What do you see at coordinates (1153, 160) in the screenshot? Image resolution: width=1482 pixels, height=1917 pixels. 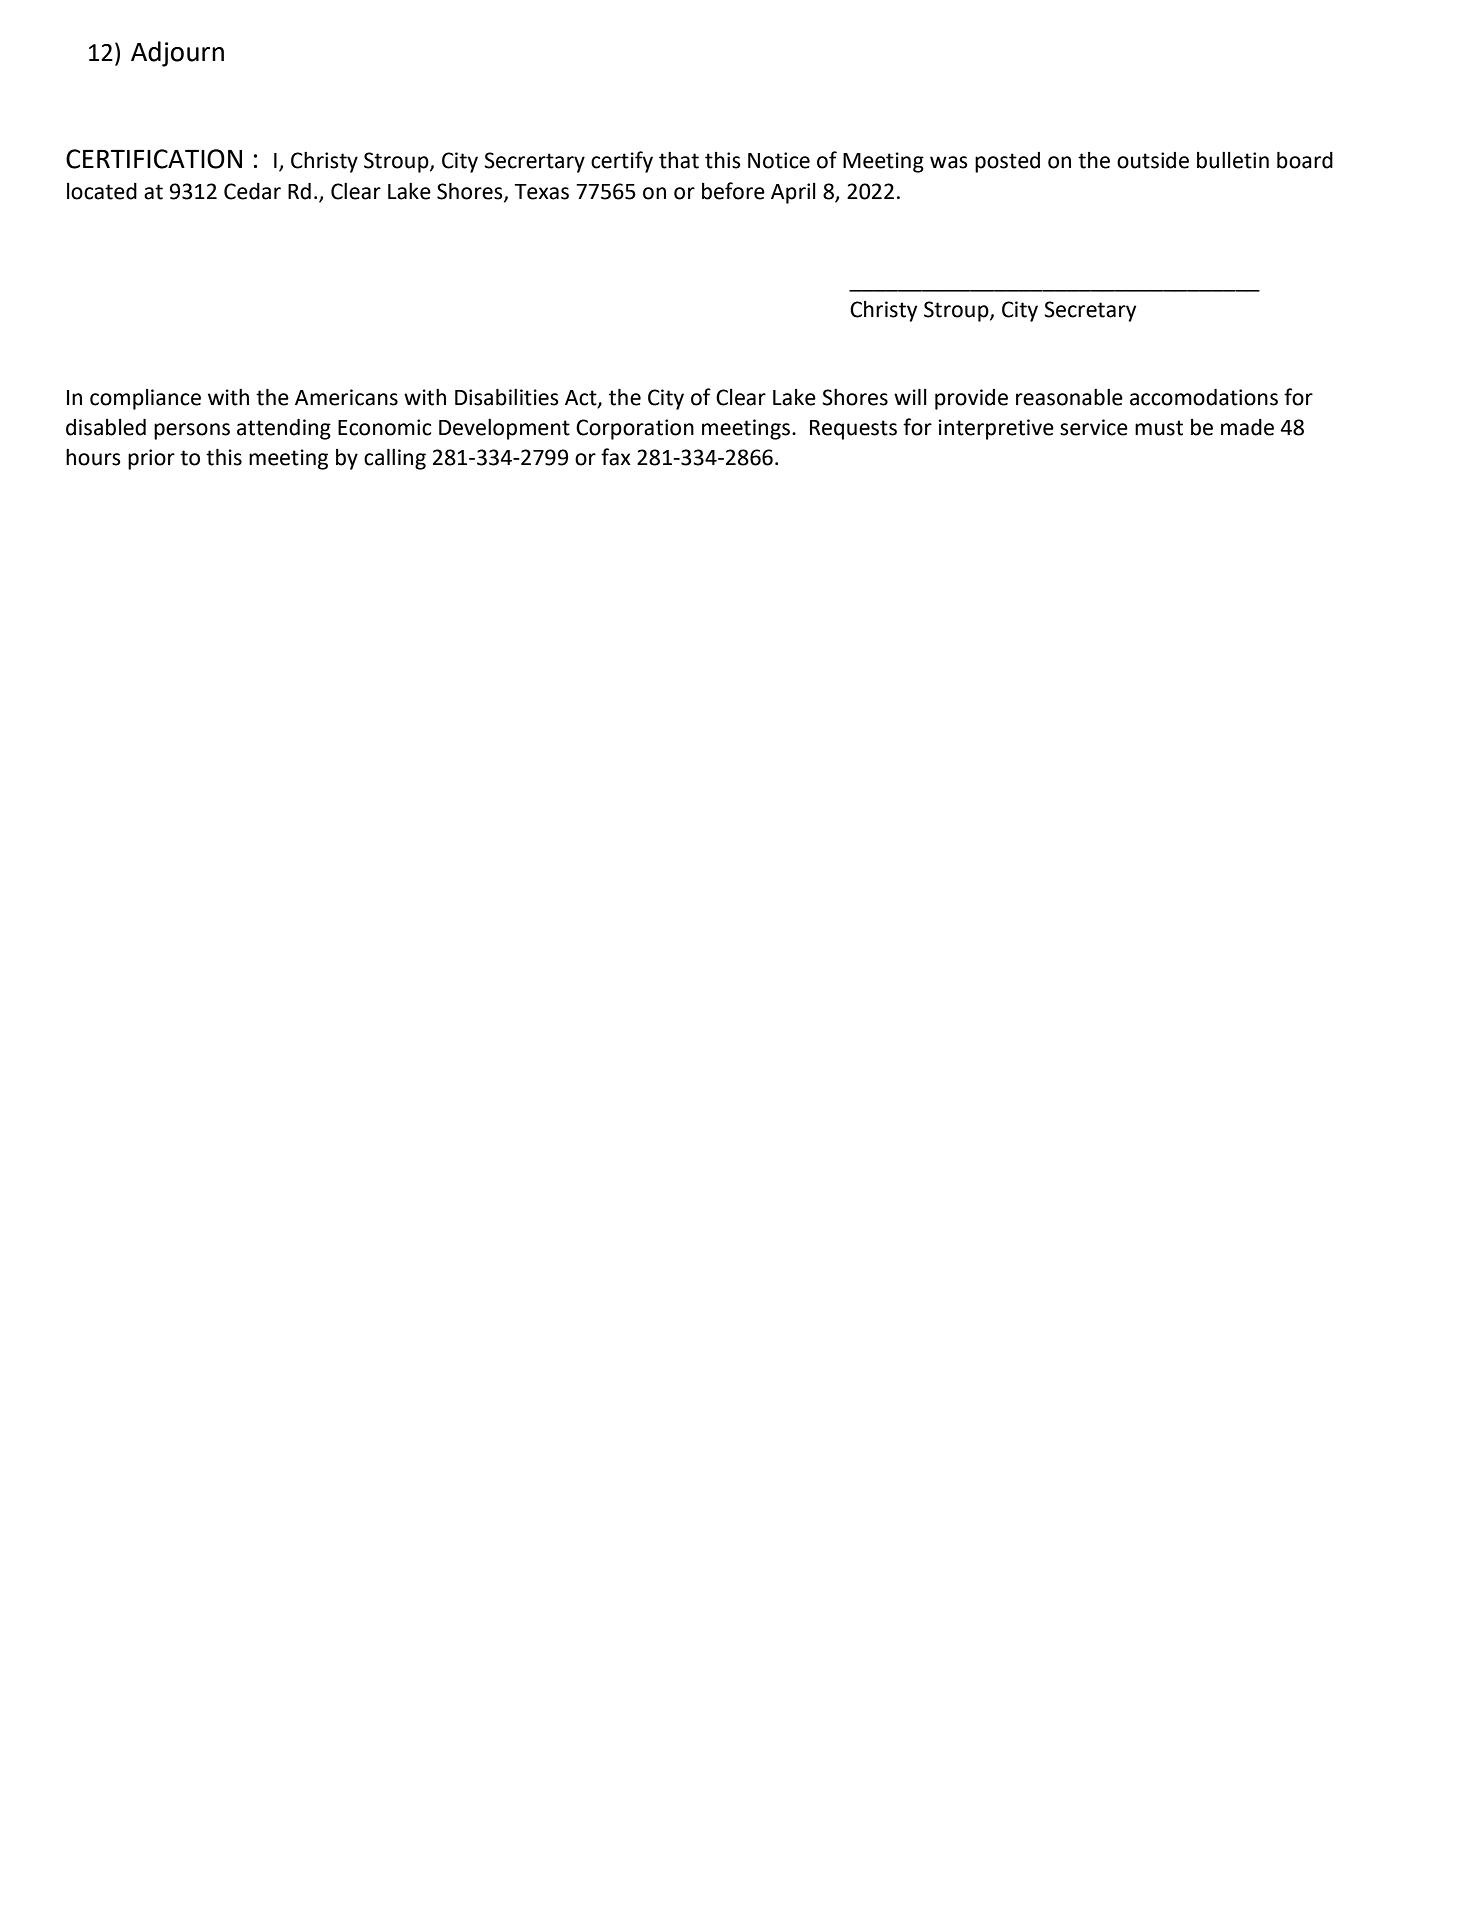 I see `outside` at bounding box center [1153, 160].
